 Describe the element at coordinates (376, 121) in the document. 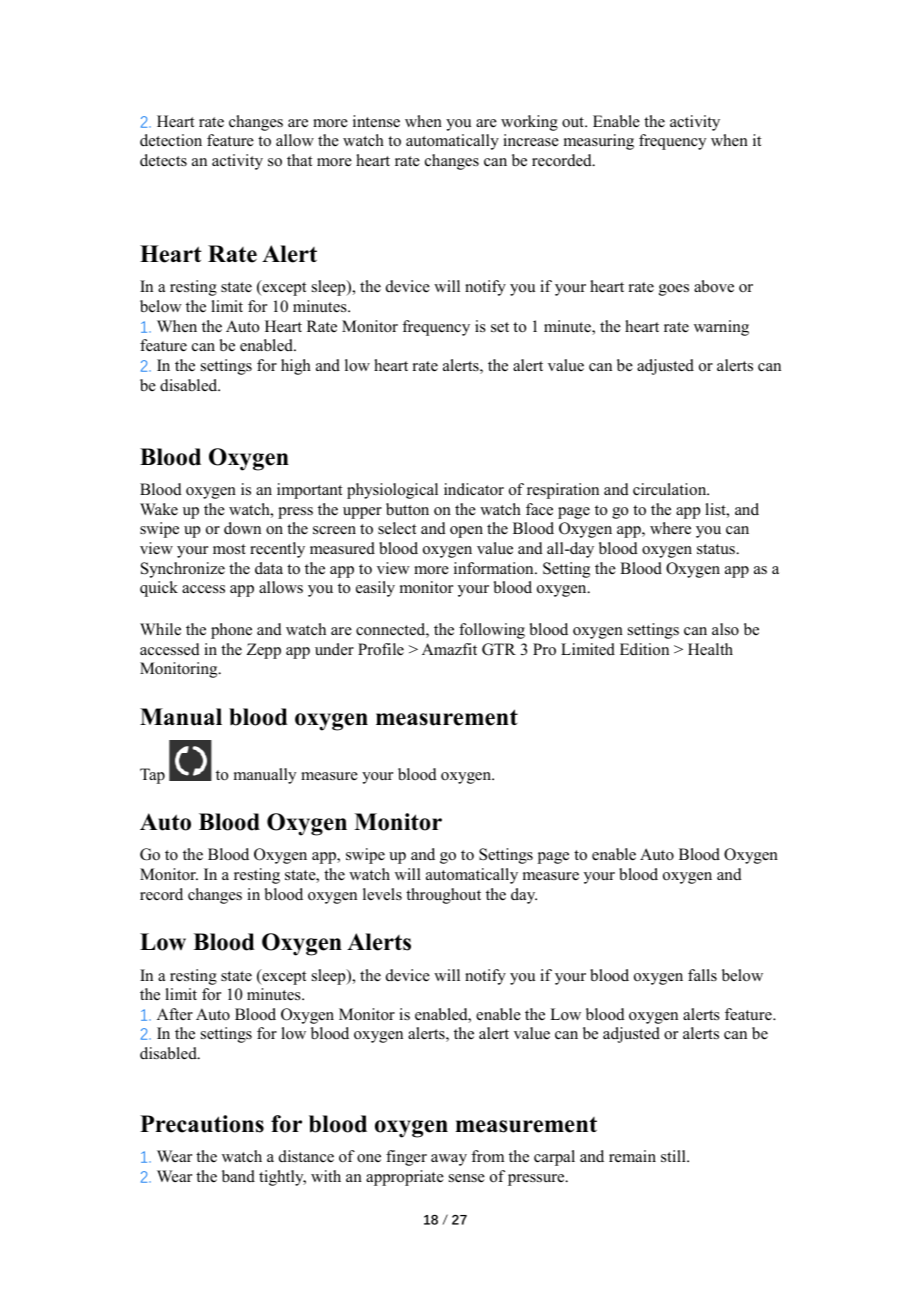

I see `intense` at that location.
